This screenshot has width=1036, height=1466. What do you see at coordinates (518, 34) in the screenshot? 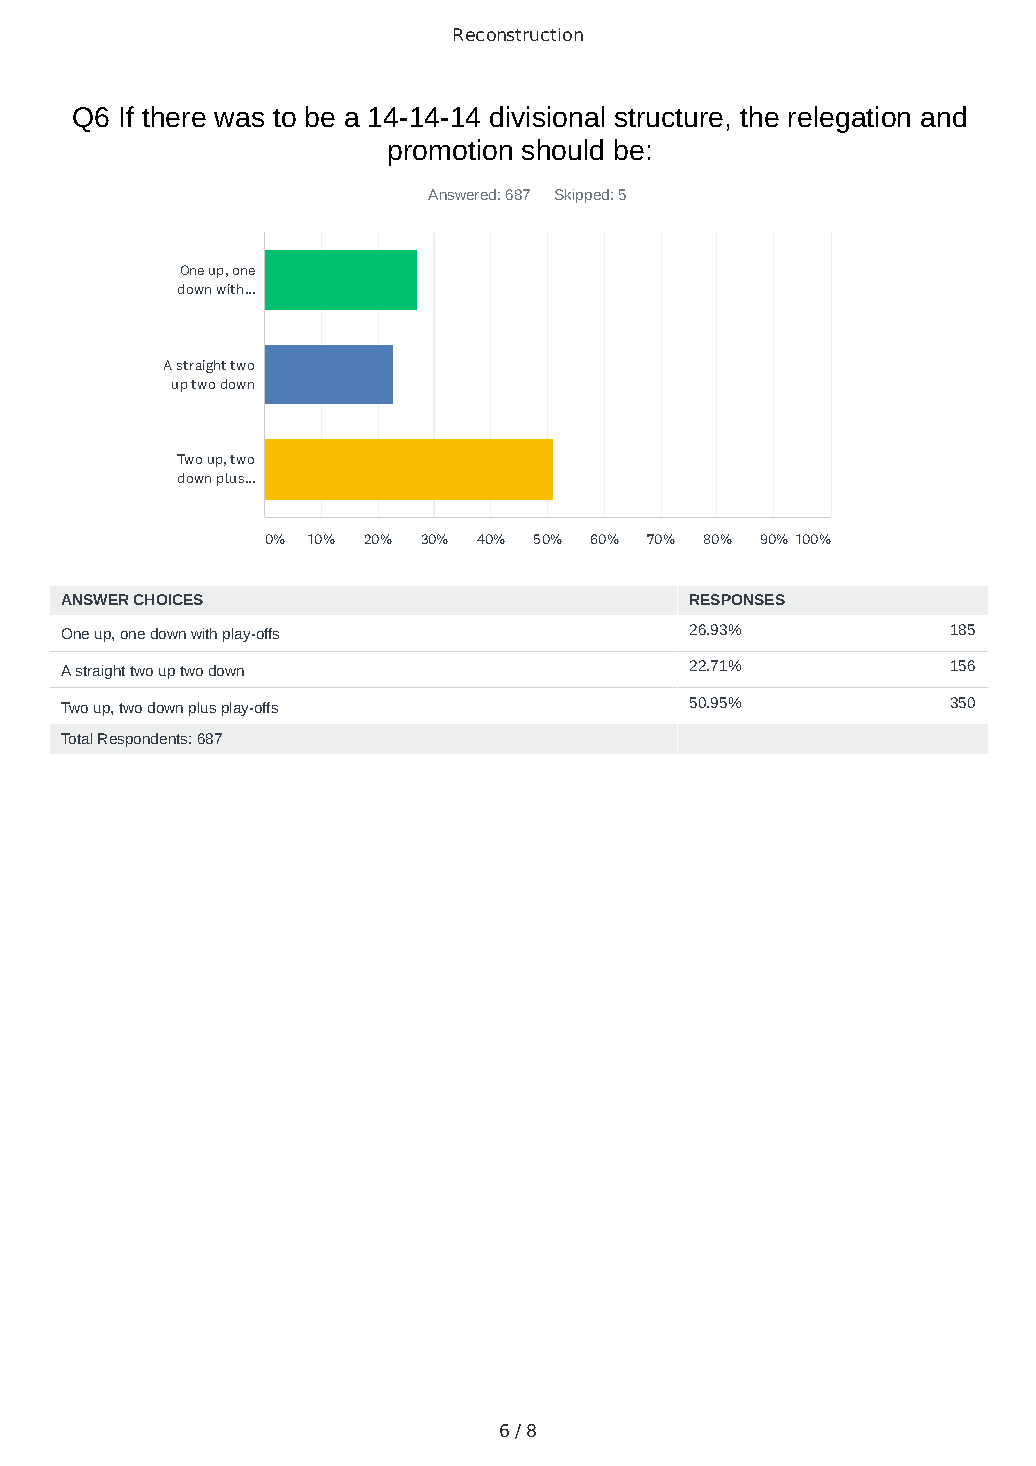
I see `Reconstruction` at bounding box center [518, 34].
